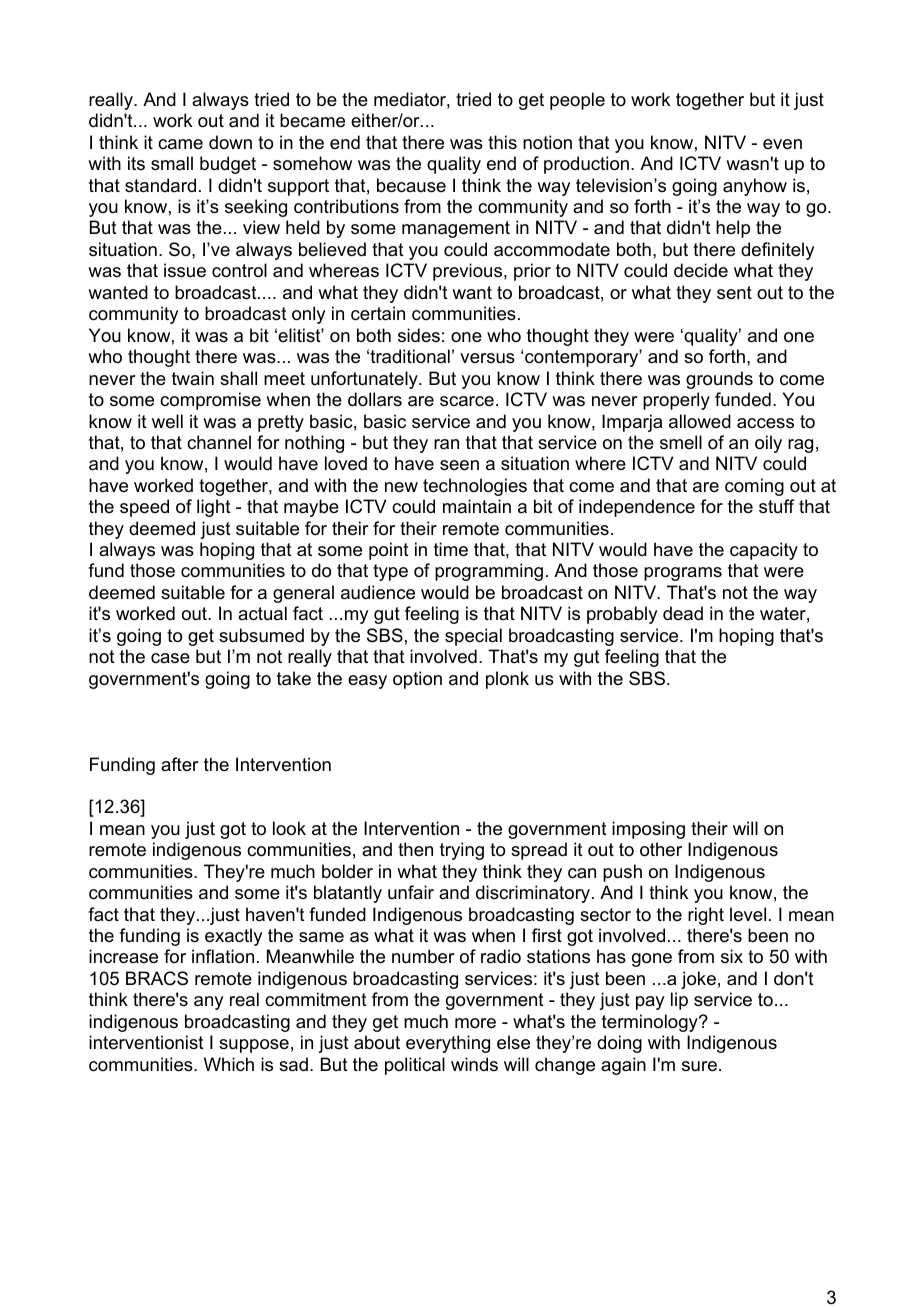  I want to click on option, so click(417, 680).
